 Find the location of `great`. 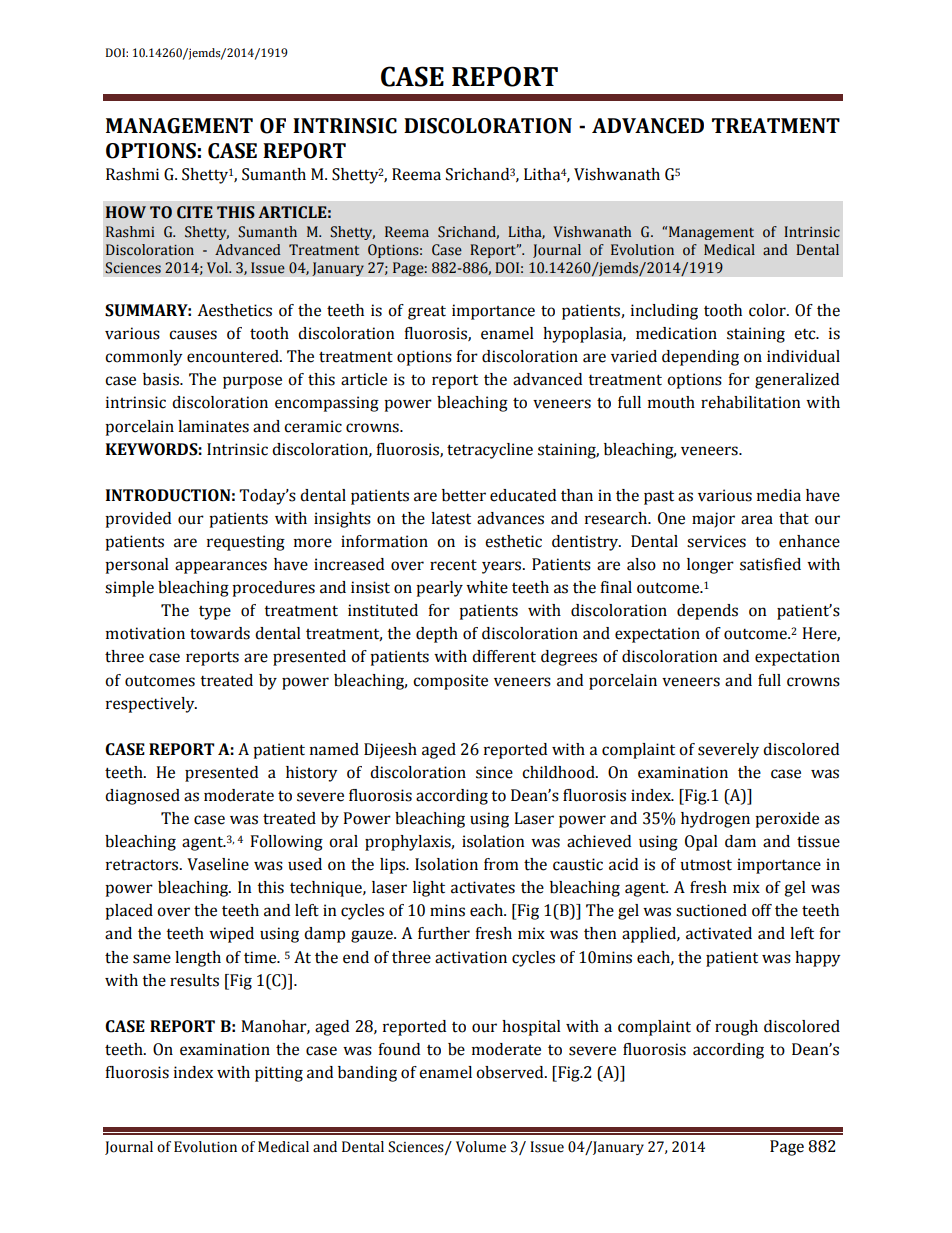

great is located at coordinates (427, 312).
